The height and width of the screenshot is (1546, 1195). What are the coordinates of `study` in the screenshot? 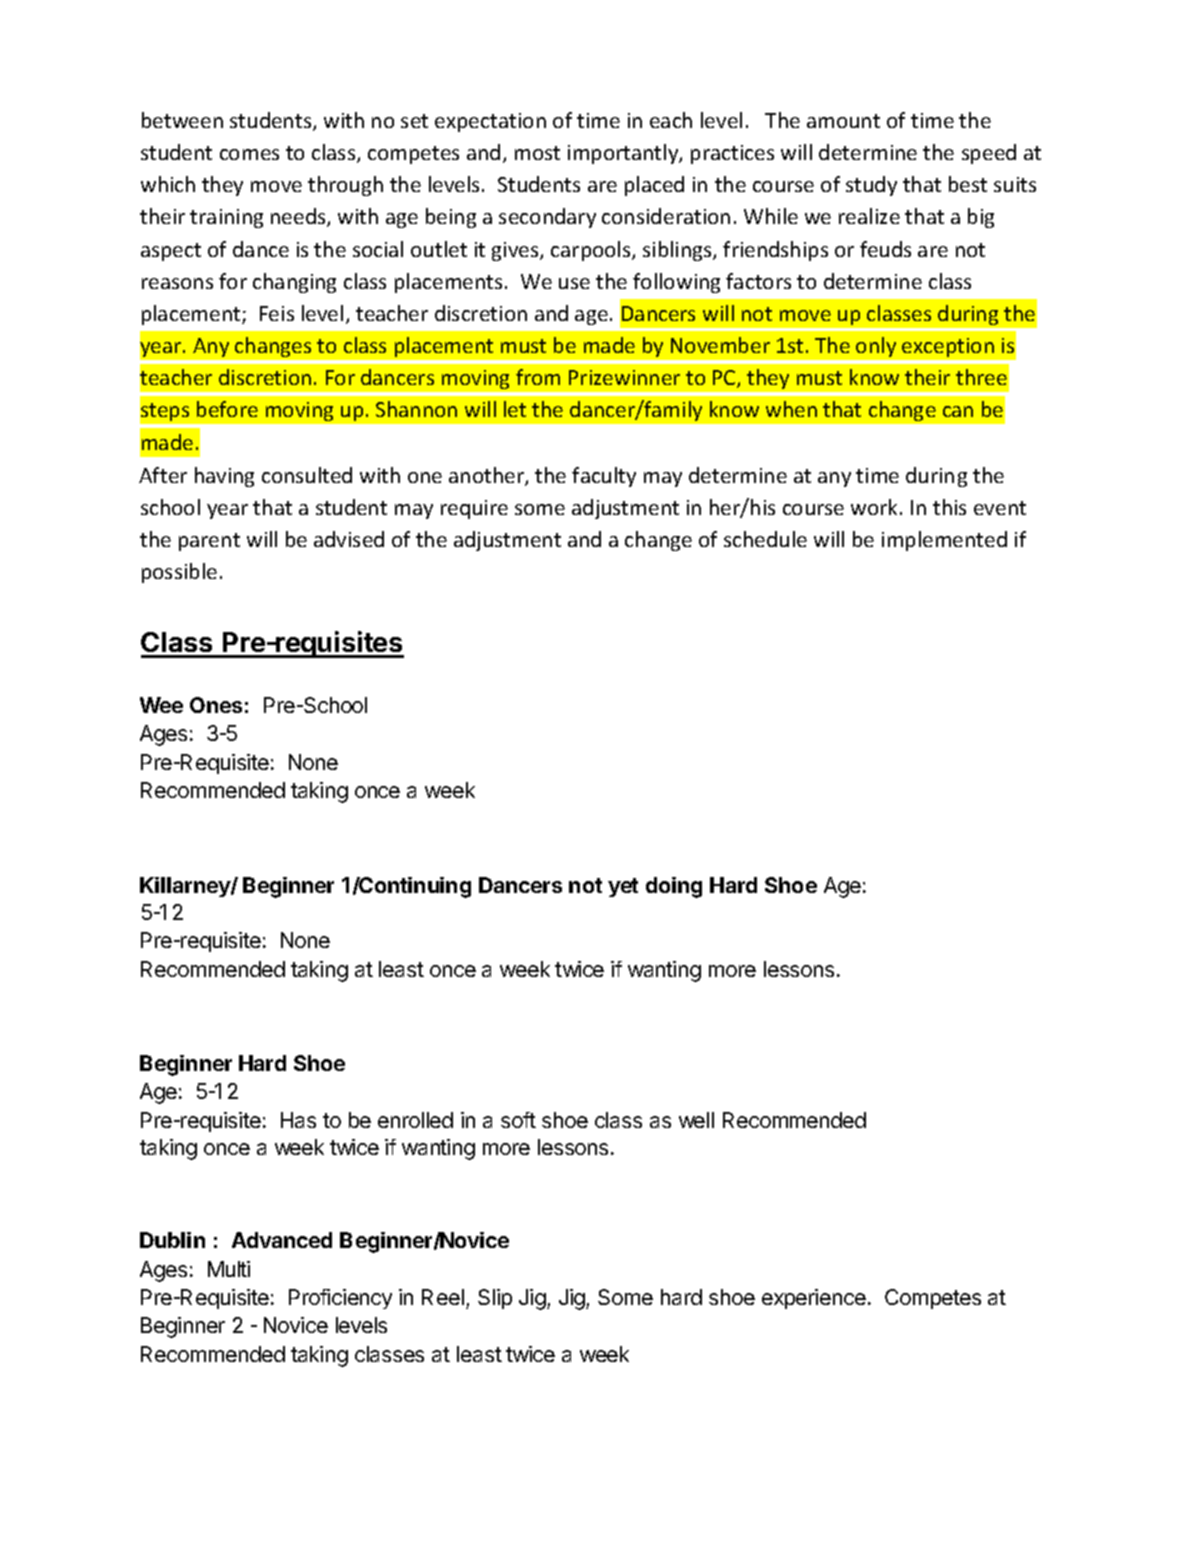 It's located at (871, 186).
